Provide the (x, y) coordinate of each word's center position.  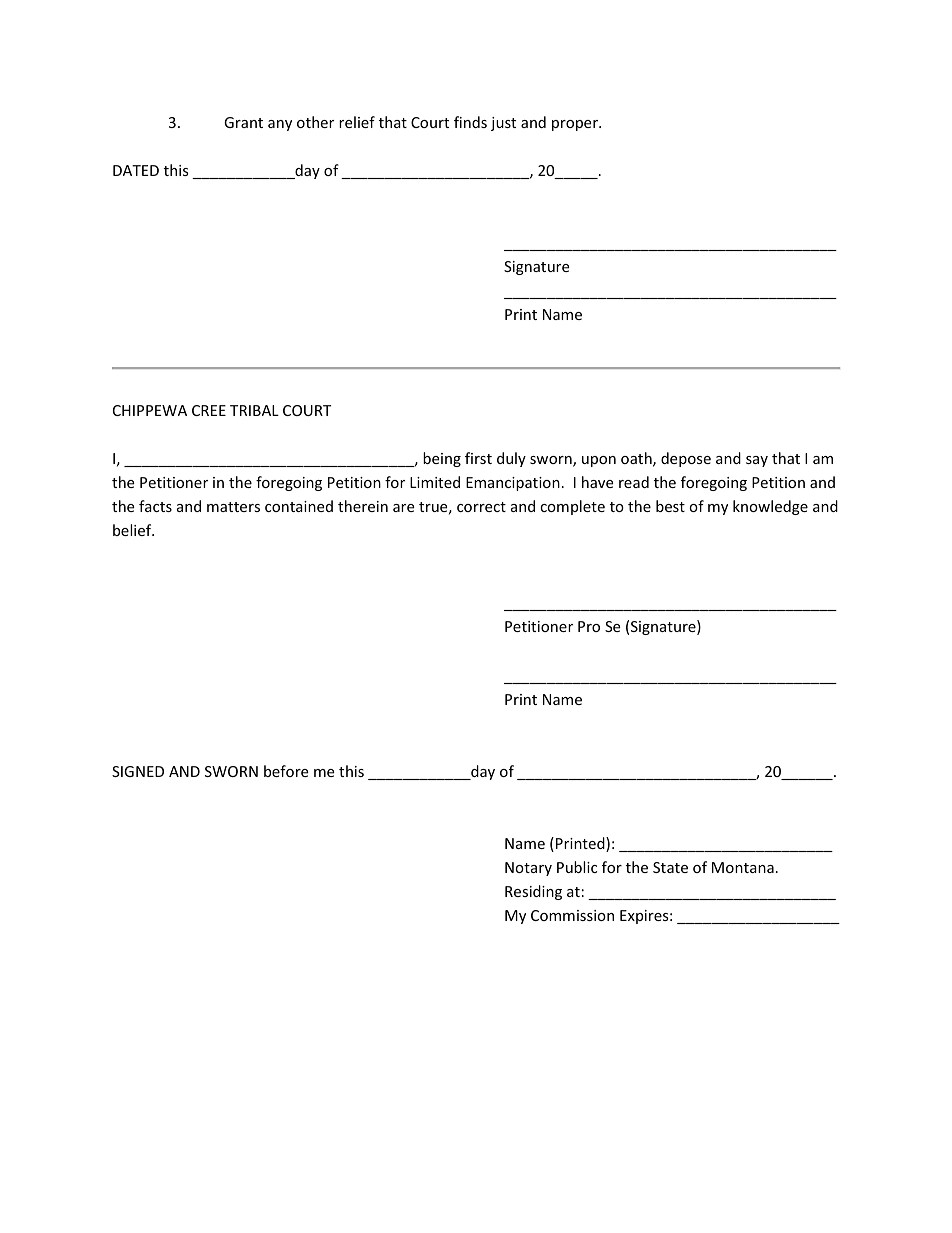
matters (233, 507)
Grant (243, 122)
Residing (533, 892)
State (670, 867)
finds (470, 122)
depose (686, 459)
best (670, 506)
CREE (209, 410)
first (478, 458)
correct (481, 507)
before (286, 771)
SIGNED (138, 771)
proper (576, 125)
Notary (528, 869)
